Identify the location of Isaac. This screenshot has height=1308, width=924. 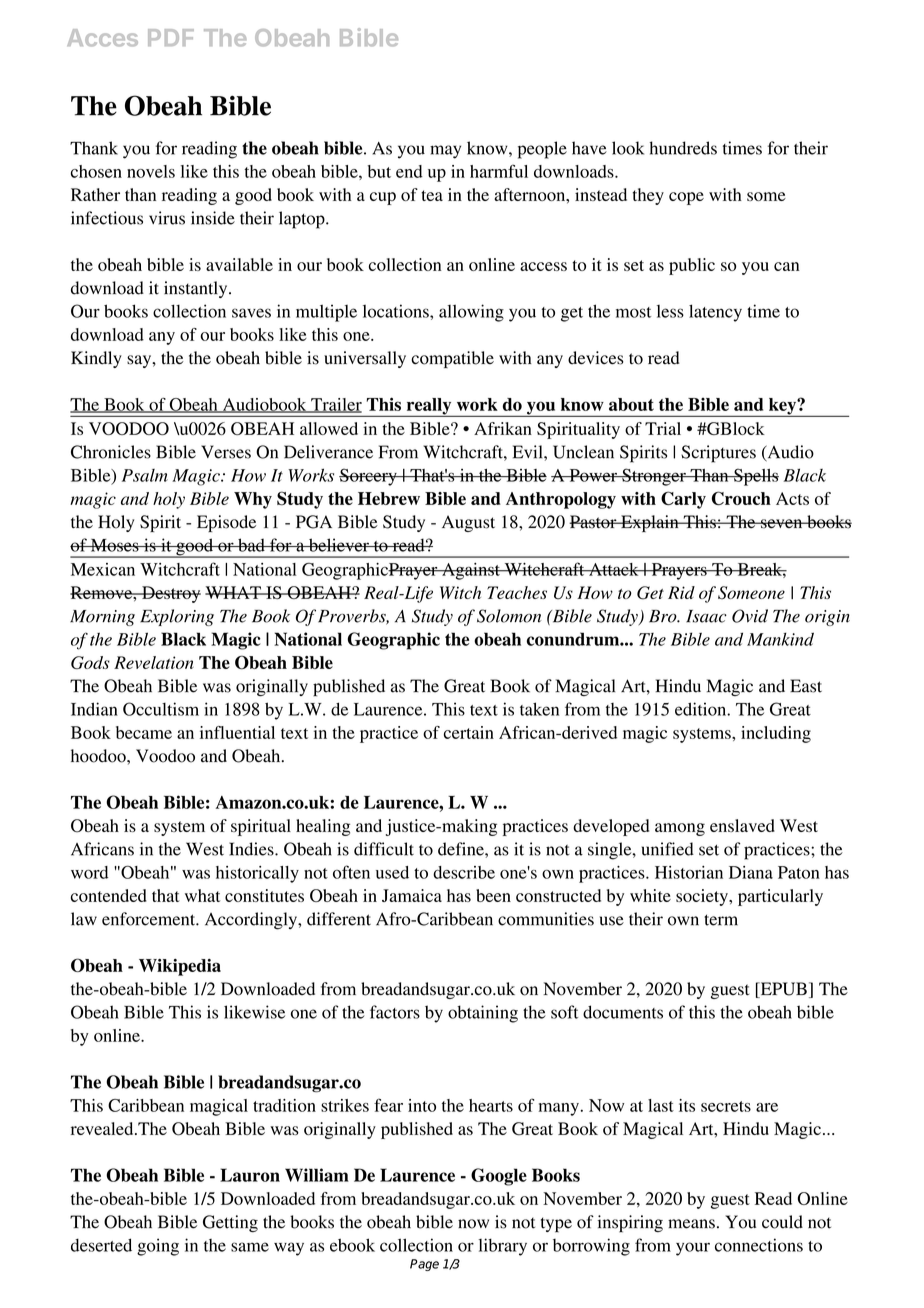
(706, 616).
